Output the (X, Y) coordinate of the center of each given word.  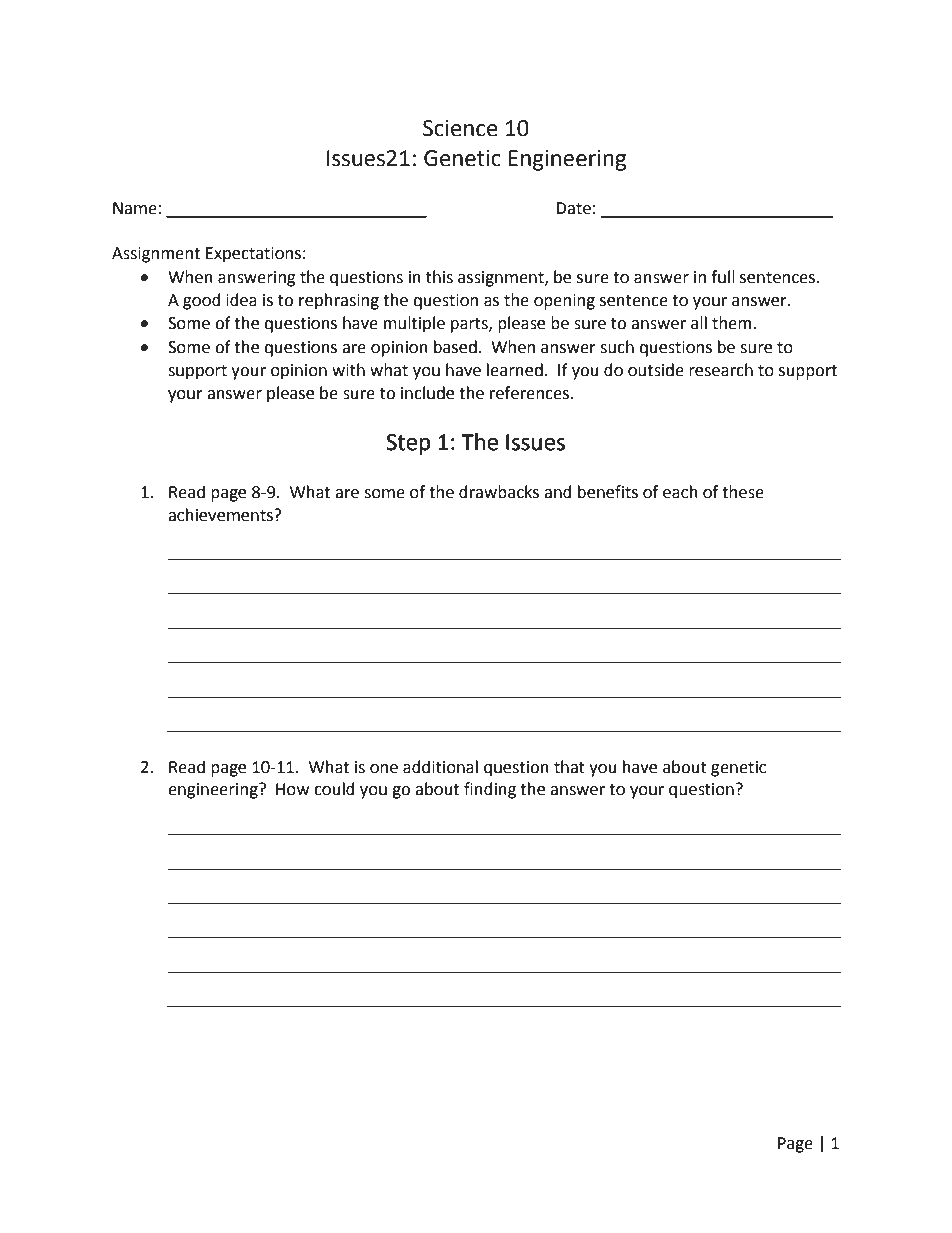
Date (573, 208)
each (680, 492)
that (569, 767)
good (202, 301)
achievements (221, 515)
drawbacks (499, 492)
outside (656, 370)
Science (460, 128)
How (292, 789)
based (455, 347)
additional (440, 767)
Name (135, 208)
